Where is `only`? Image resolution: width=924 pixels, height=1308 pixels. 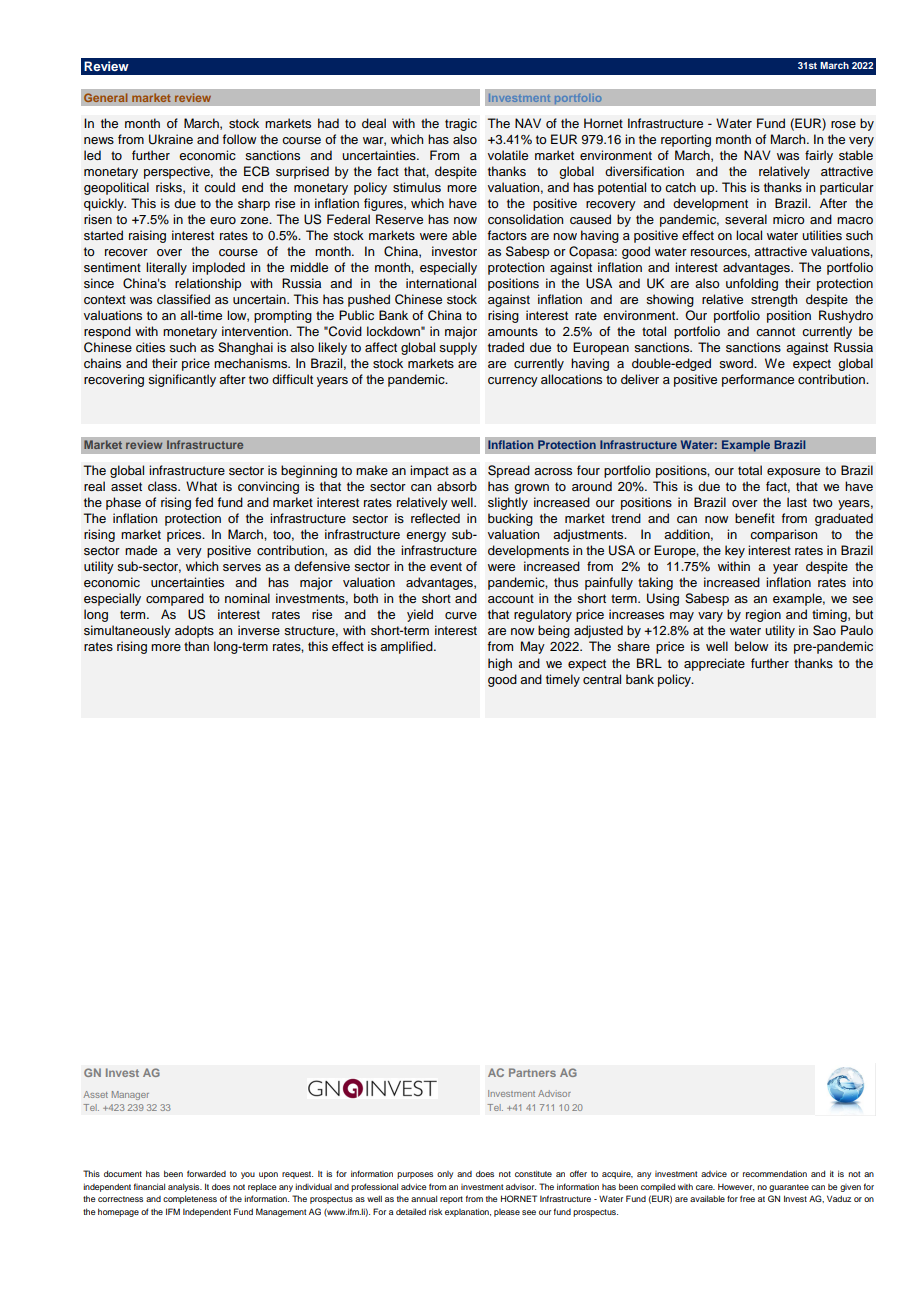 only is located at coordinates (445, 1175).
